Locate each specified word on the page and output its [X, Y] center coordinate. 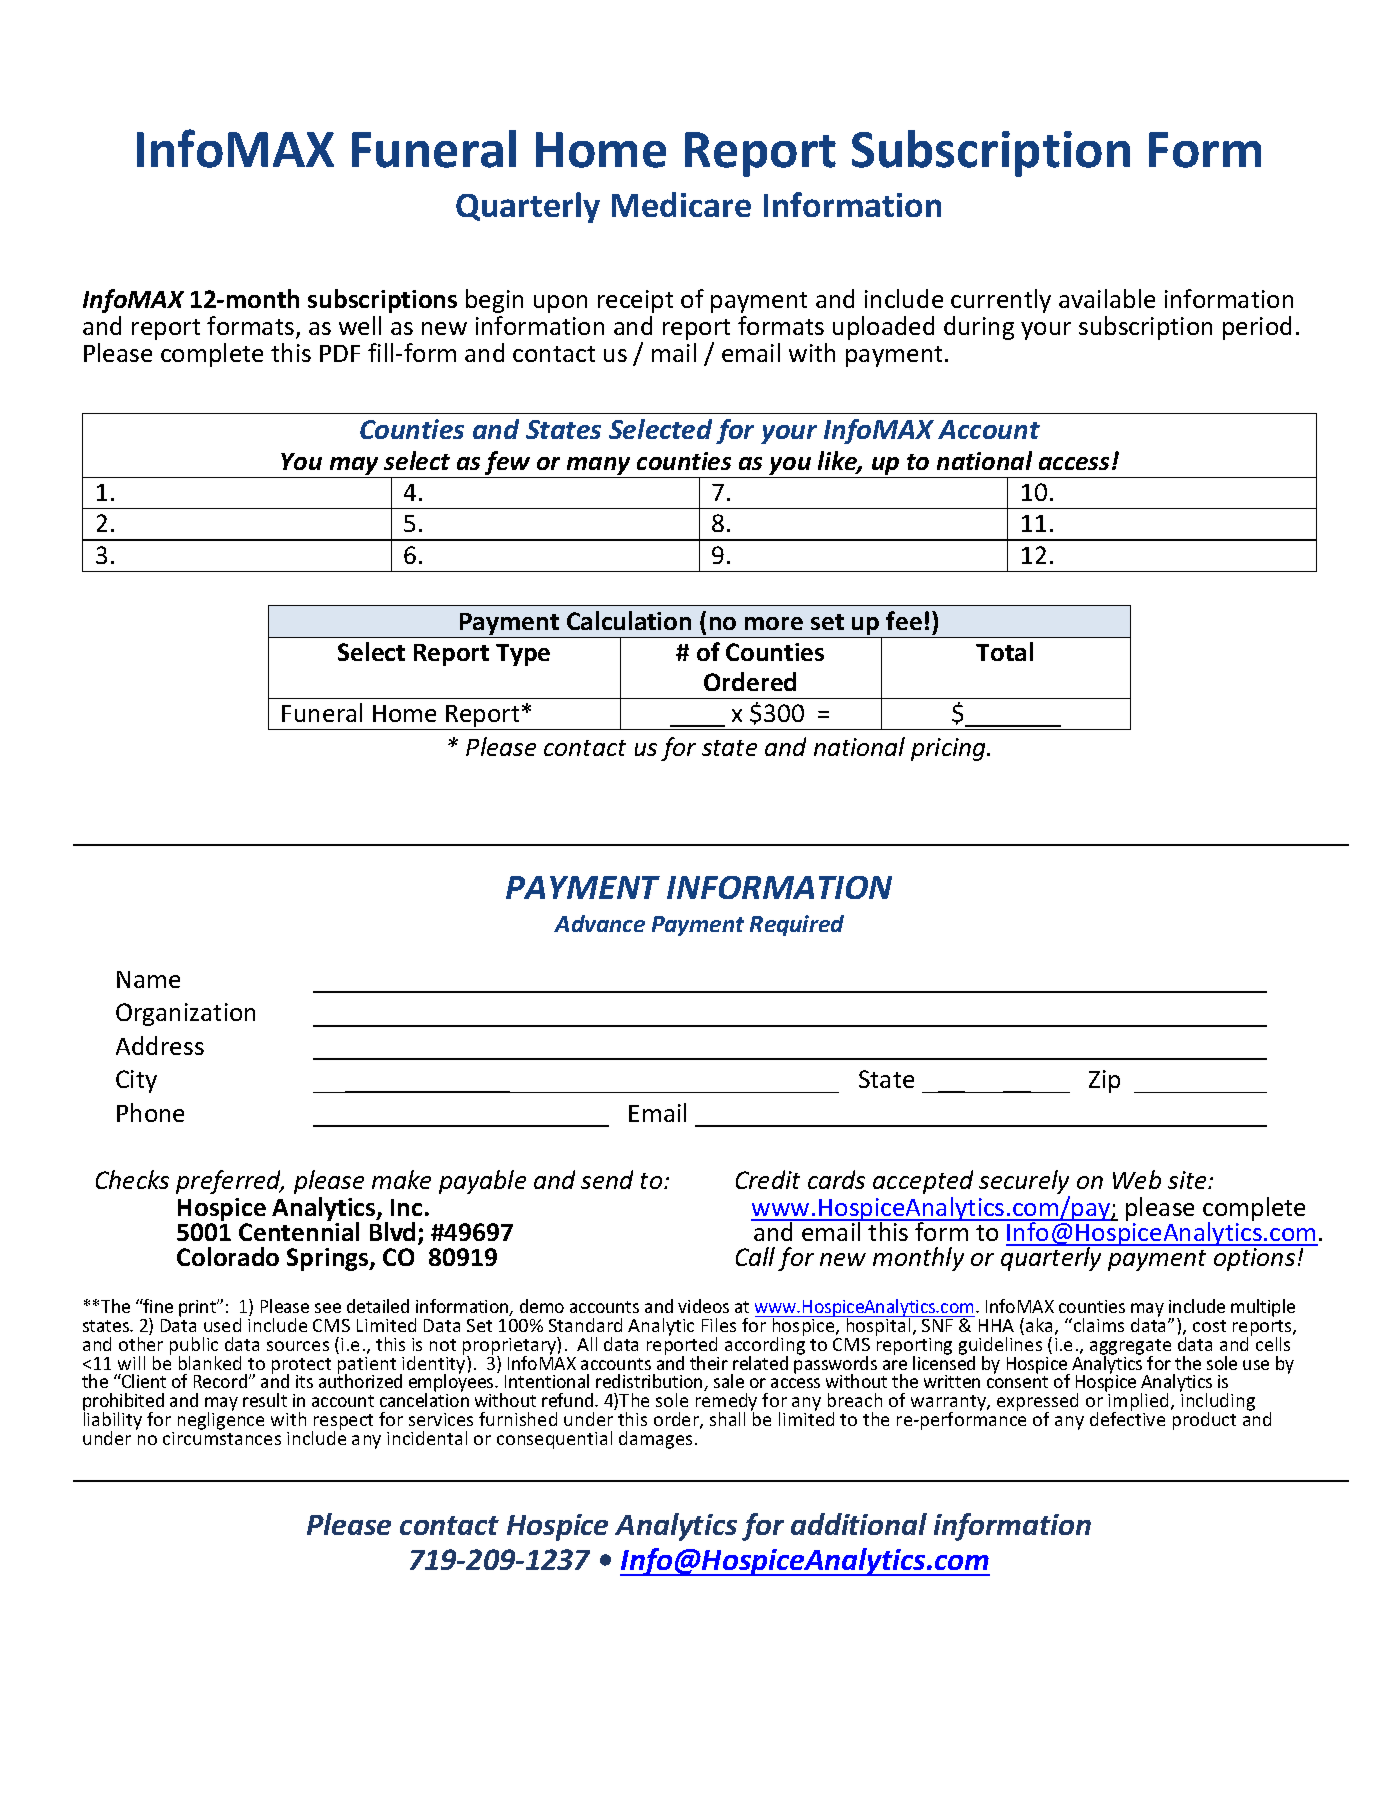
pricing [950, 749]
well [360, 325]
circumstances [222, 1437]
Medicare [681, 204]
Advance [599, 923]
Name [148, 979]
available [1107, 298]
